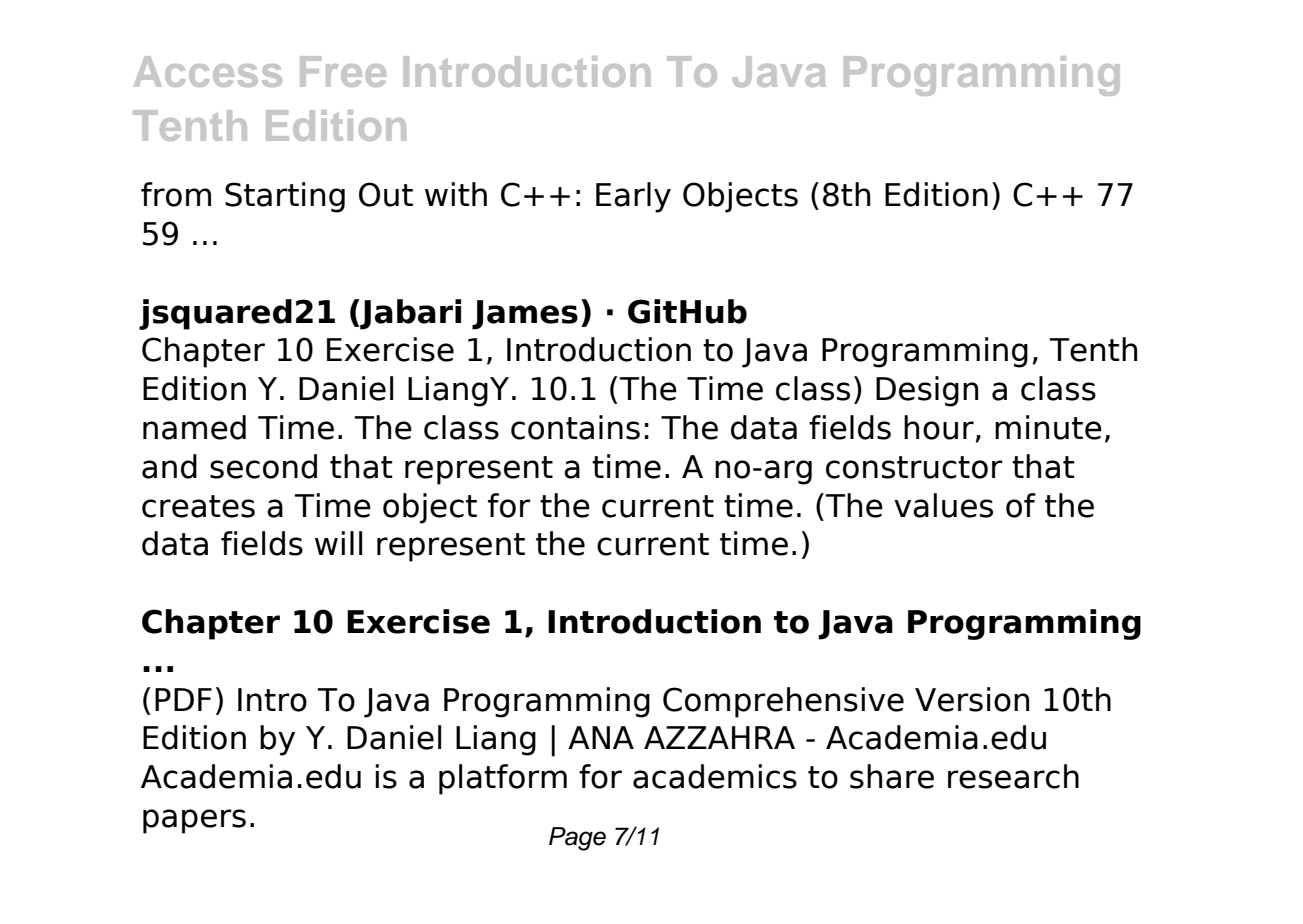 Image resolution: width=1303 pixels, height=924 pixels. Describe the element at coordinates (208, 71) in the document. I see `Access` at that location.
